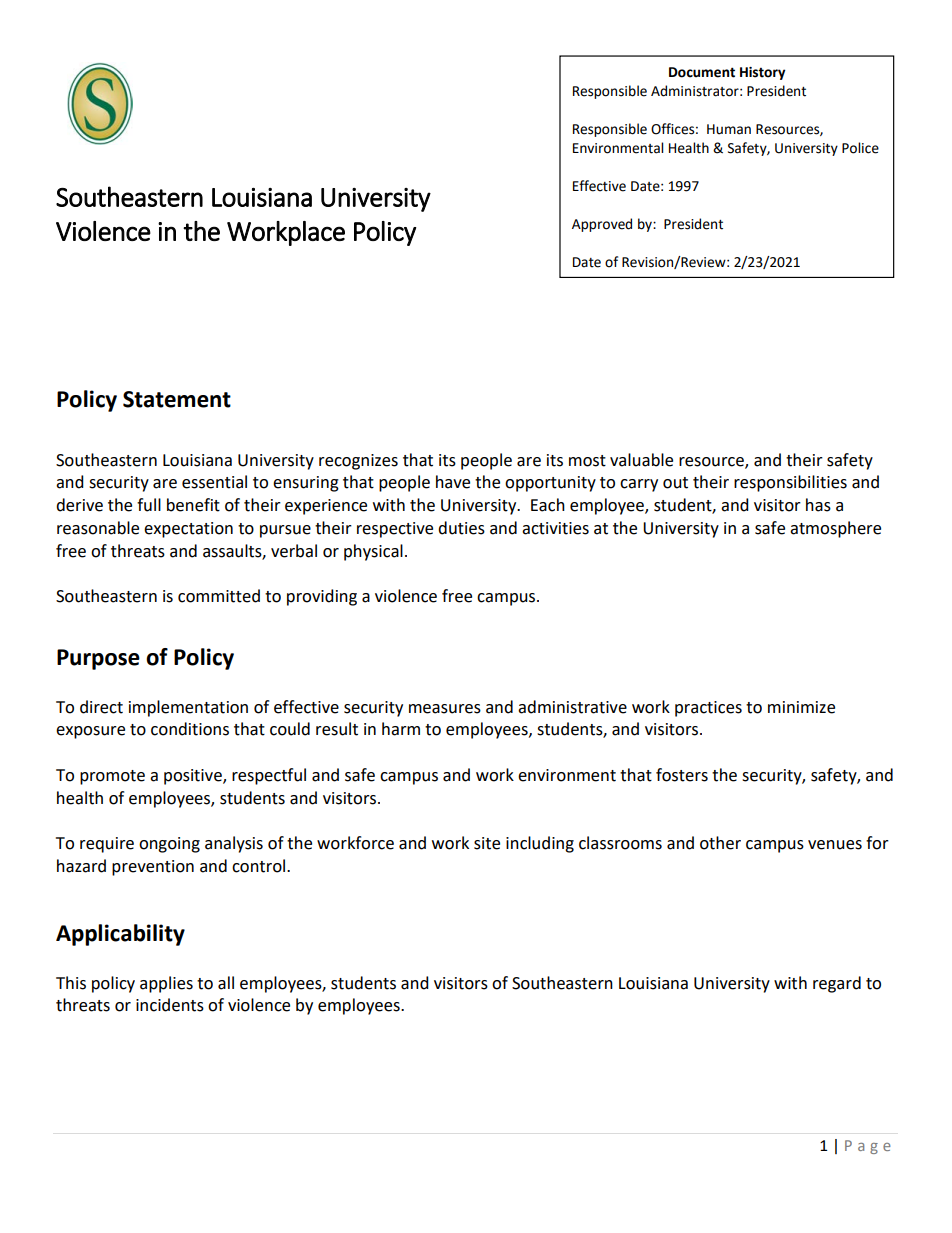  Describe the element at coordinates (170, 1005) in the document. I see `incidents` at that location.
